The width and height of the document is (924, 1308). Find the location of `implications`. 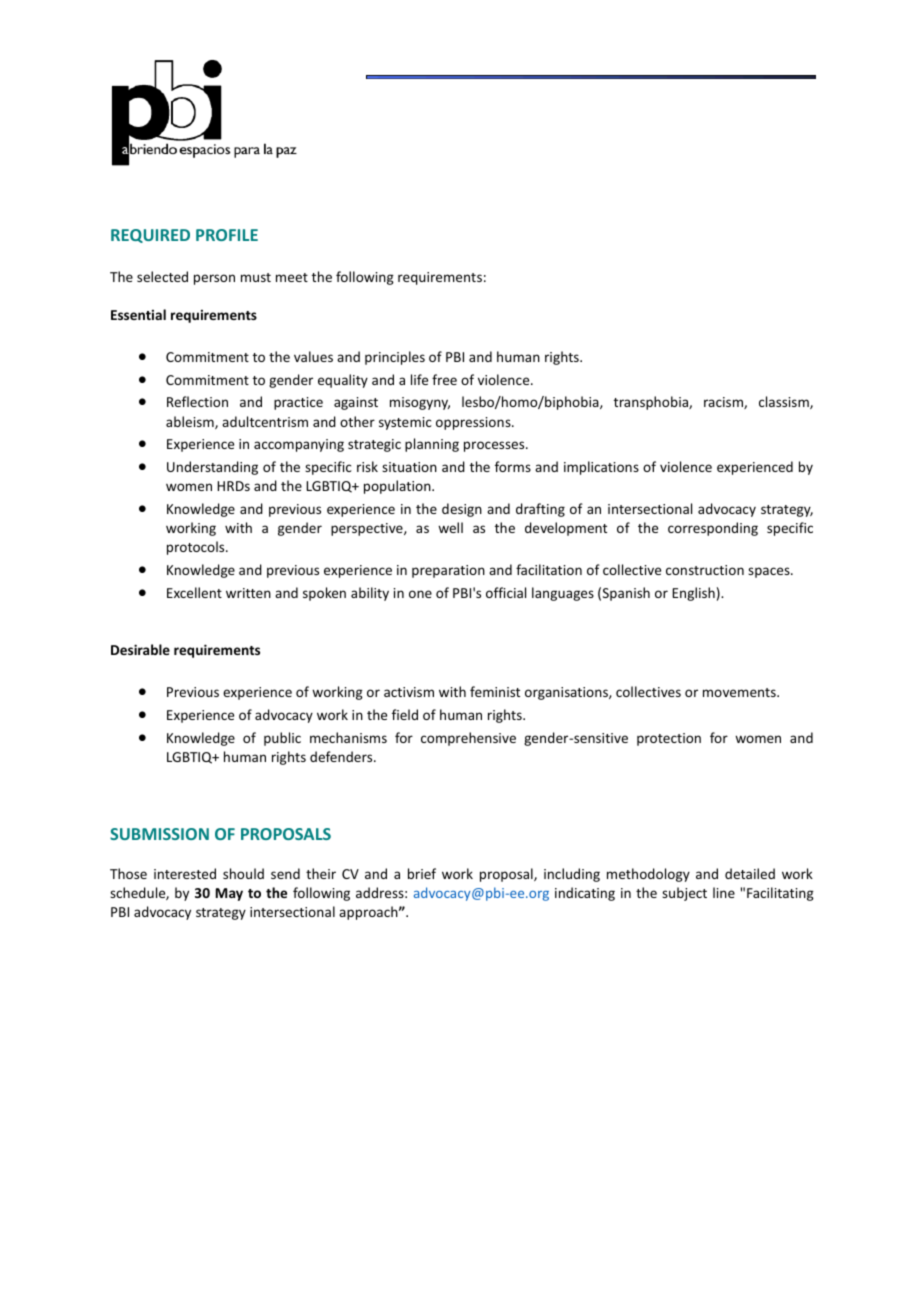

implications is located at coordinates (601, 468).
